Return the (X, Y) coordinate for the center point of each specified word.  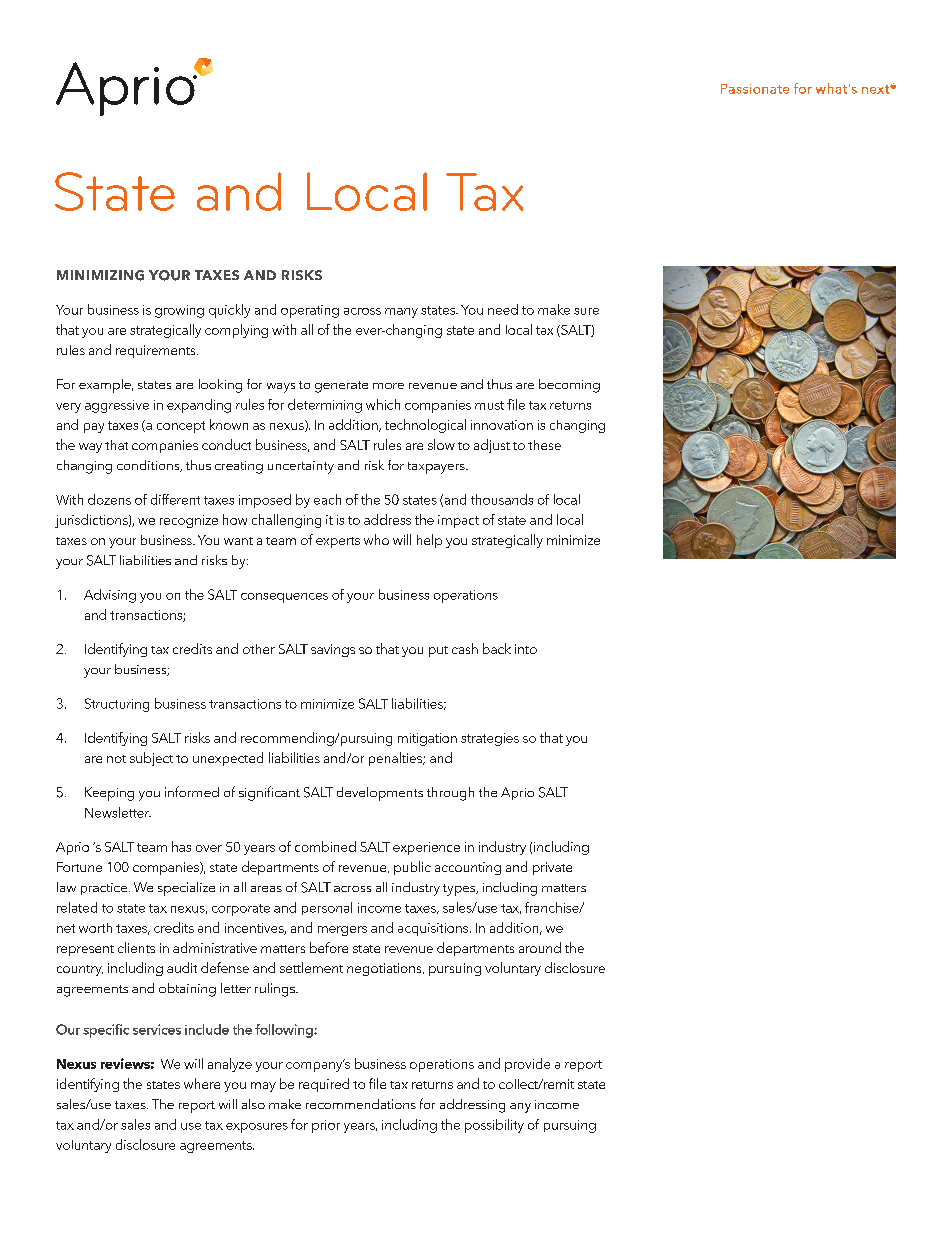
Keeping (109, 794)
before (329, 947)
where (202, 1083)
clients (136, 947)
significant (269, 793)
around (540, 947)
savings (333, 650)
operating (310, 311)
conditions (149, 466)
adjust (492, 446)
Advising (110, 596)
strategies (490, 739)
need (503, 309)
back (497, 648)
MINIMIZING (100, 275)
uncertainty (301, 467)
